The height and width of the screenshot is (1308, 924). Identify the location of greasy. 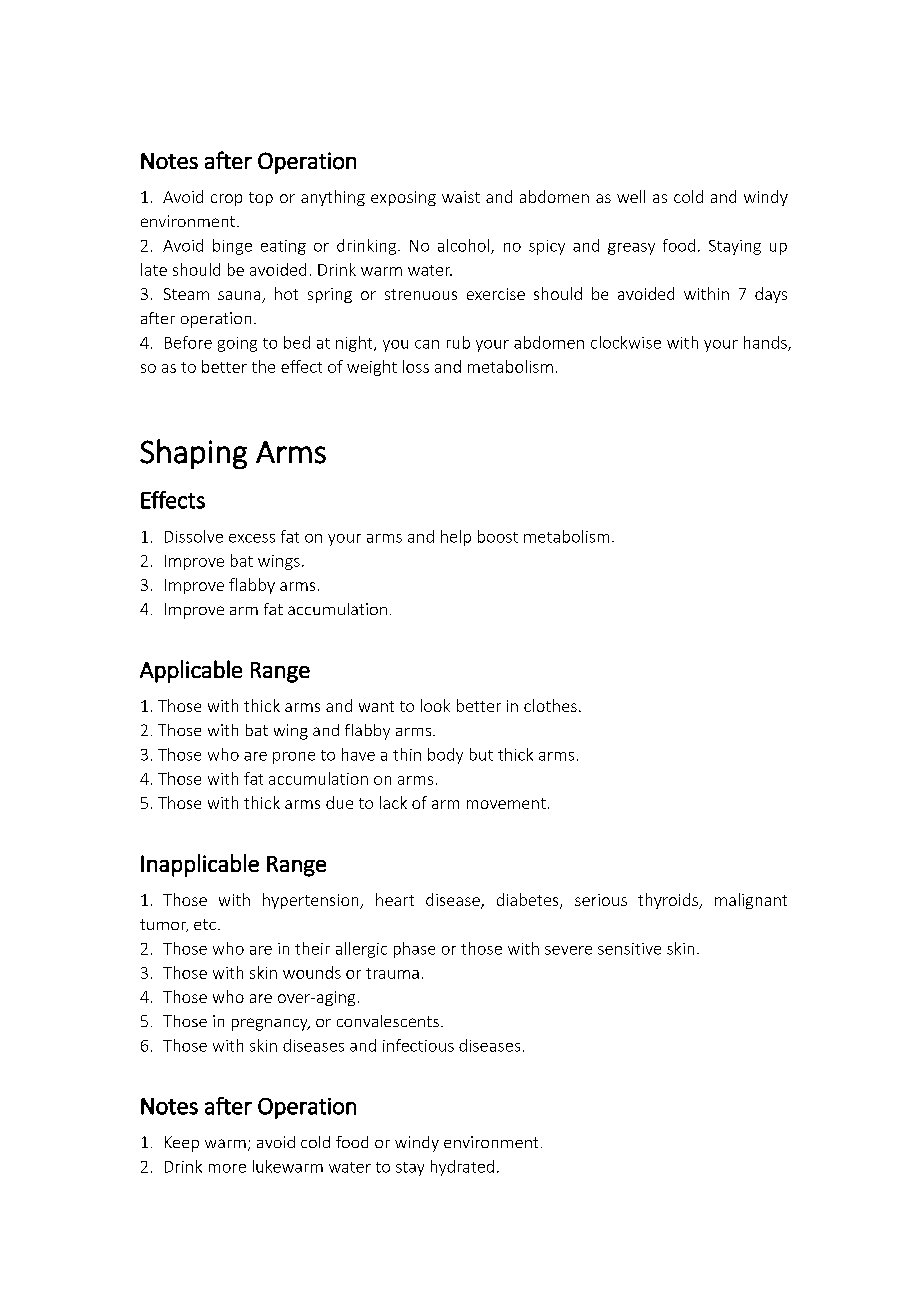
(631, 249).
